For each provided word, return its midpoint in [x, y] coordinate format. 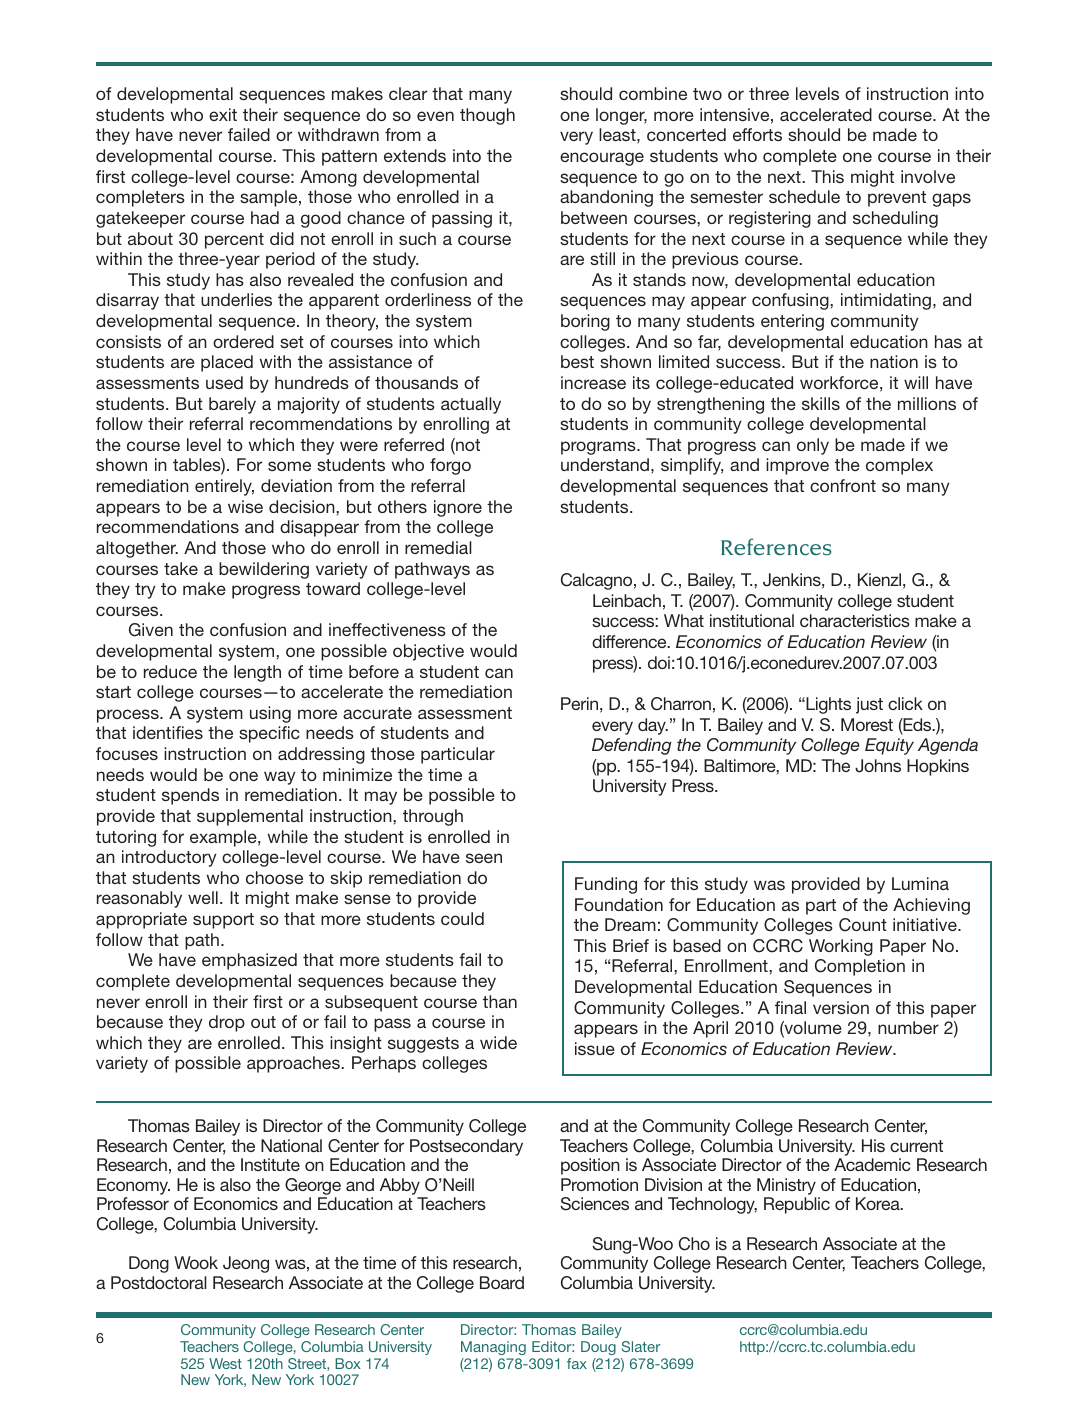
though [487, 116]
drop [227, 1023]
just [869, 705]
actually [471, 405]
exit [223, 114]
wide [498, 1042]
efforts [757, 134]
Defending [631, 746]
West [225, 1363]
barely [232, 405]
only [813, 446]
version [841, 1007]
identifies [168, 732]
